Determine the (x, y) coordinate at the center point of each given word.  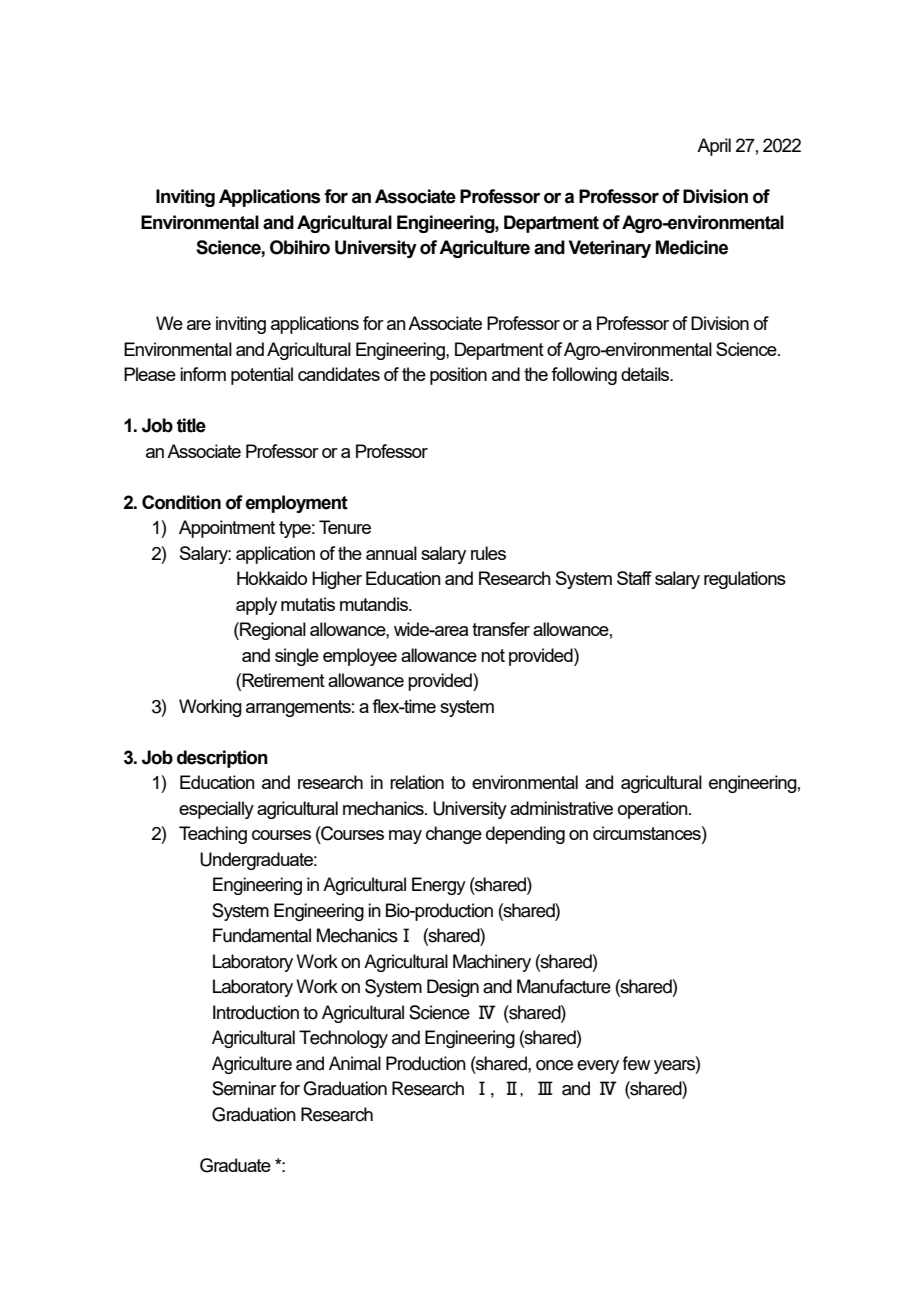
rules (488, 553)
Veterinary (610, 249)
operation (654, 810)
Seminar (244, 1088)
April (714, 147)
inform (203, 374)
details (646, 374)
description (222, 759)
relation (417, 782)
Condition (181, 502)
